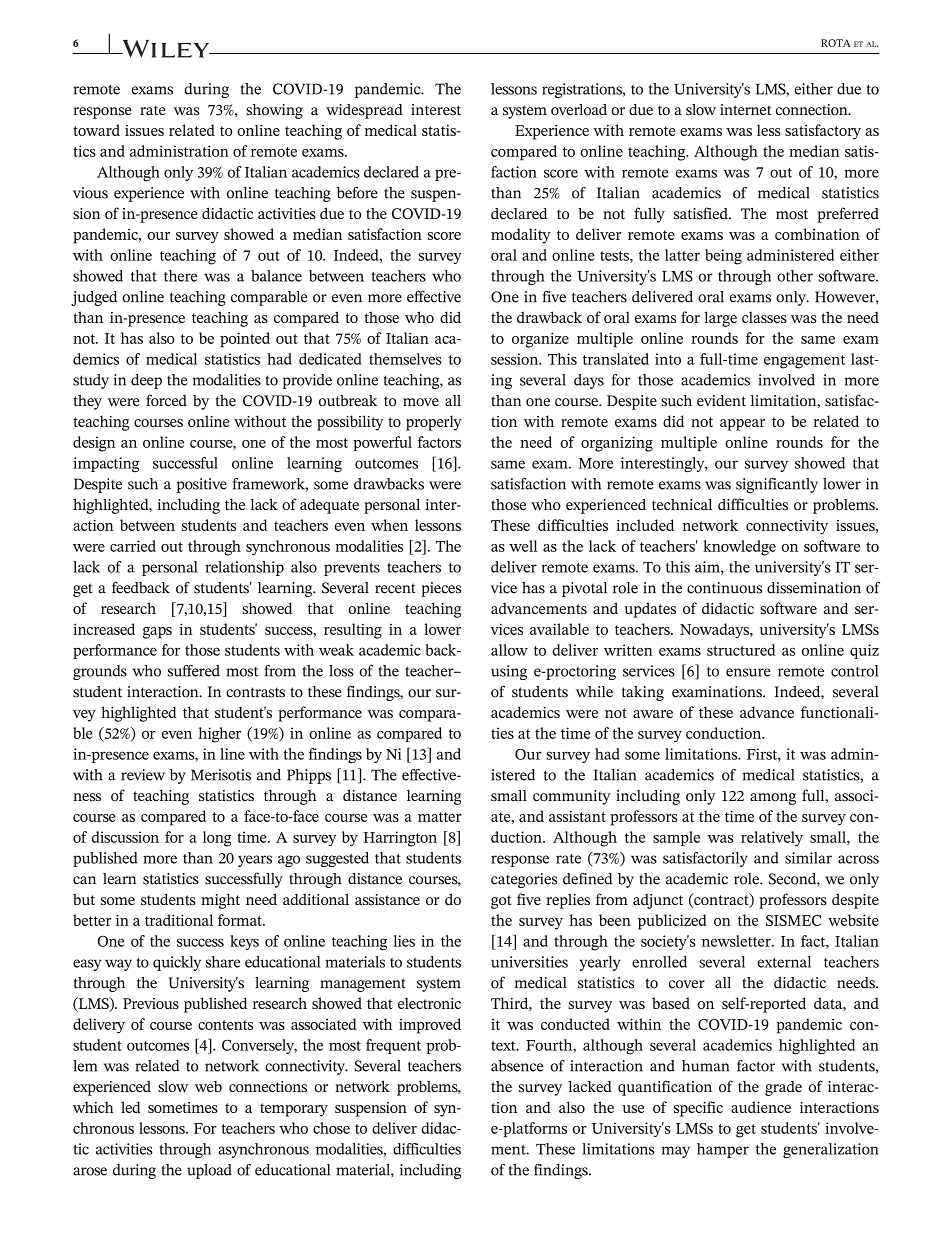 The image size is (952, 1251). What do you see at coordinates (274, 111) in the document?
I see `showing` at bounding box center [274, 111].
